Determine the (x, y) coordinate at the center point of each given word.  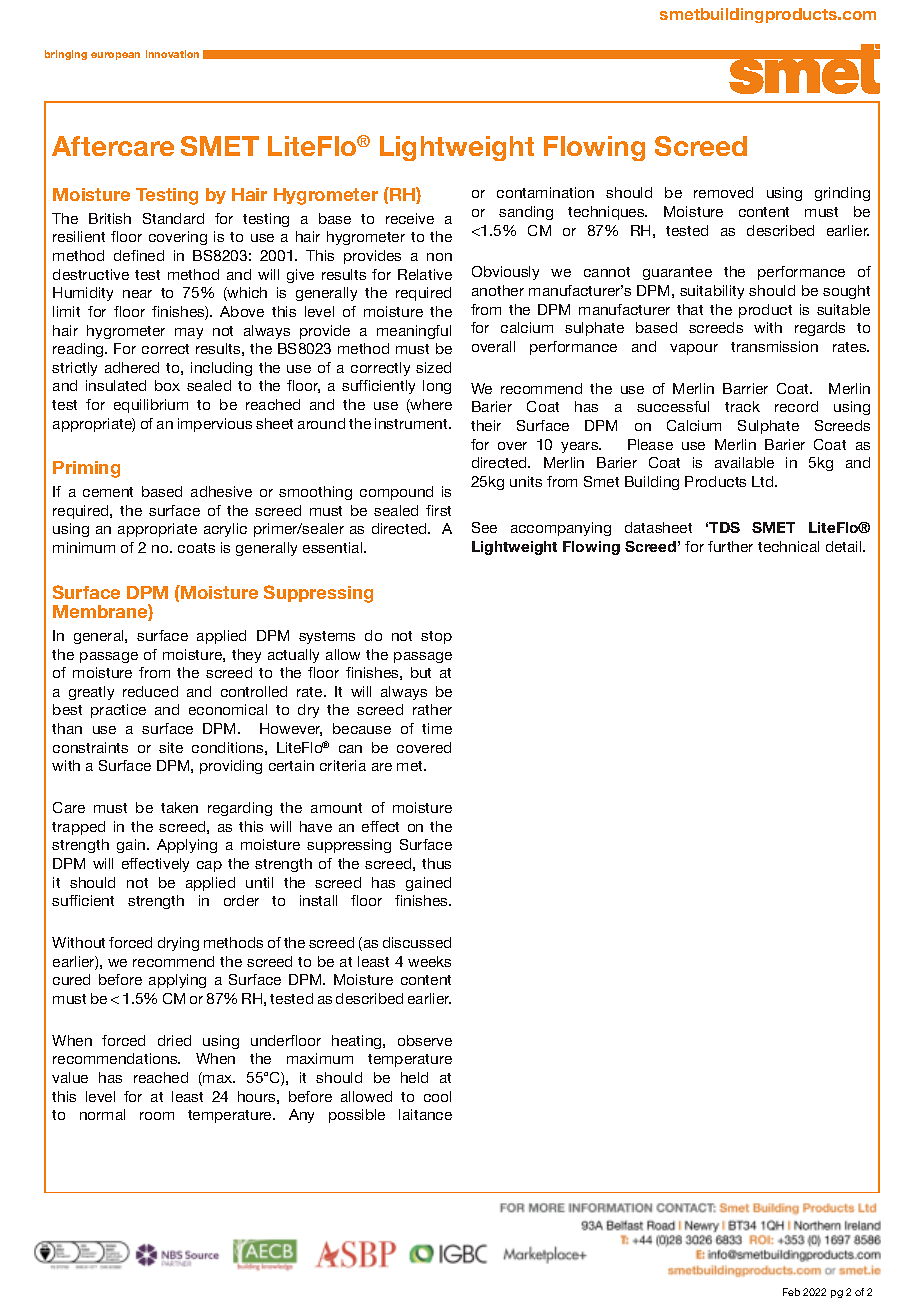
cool (437, 1096)
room (157, 1116)
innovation (172, 54)
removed (723, 192)
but (421, 672)
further (730, 546)
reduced (150, 691)
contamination (545, 192)
